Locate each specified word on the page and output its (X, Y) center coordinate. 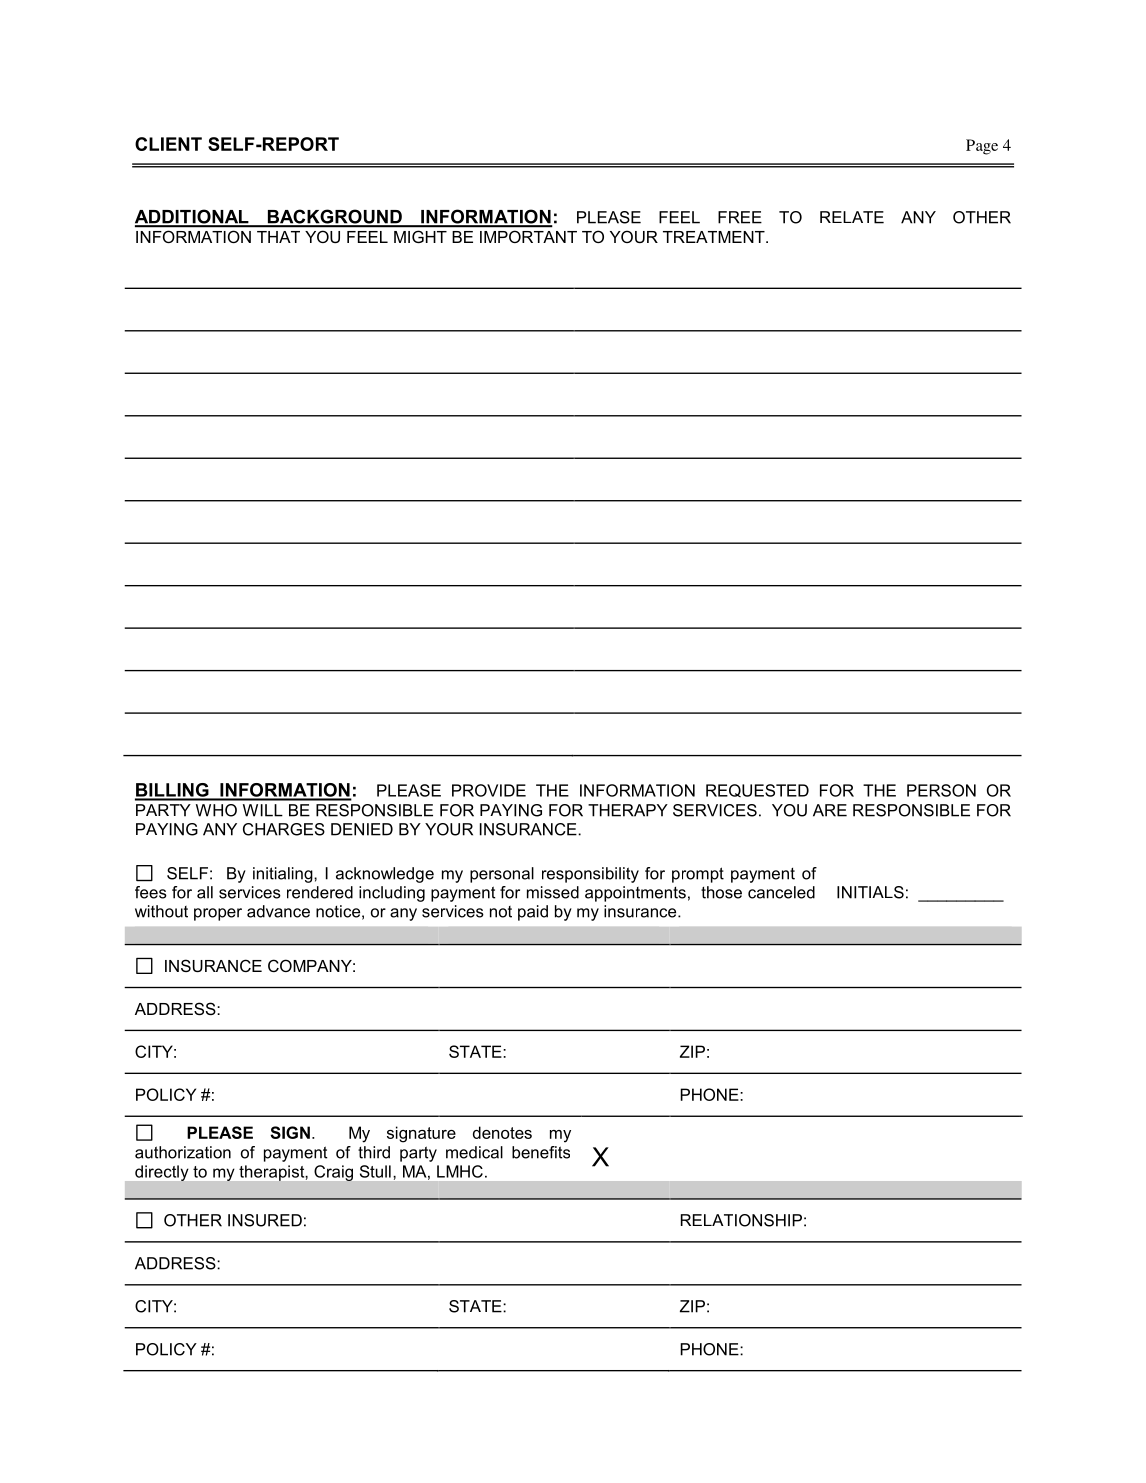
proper (218, 914)
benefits (541, 1152)
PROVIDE (489, 790)
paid (533, 913)
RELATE (852, 217)
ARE (830, 810)
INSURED (265, 1220)
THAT (278, 237)
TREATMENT (715, 237)
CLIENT (168, 144)
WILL (263, 810)
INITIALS (870, 892)
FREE (740, 217)
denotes (502, 1132)
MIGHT (420, 237)
